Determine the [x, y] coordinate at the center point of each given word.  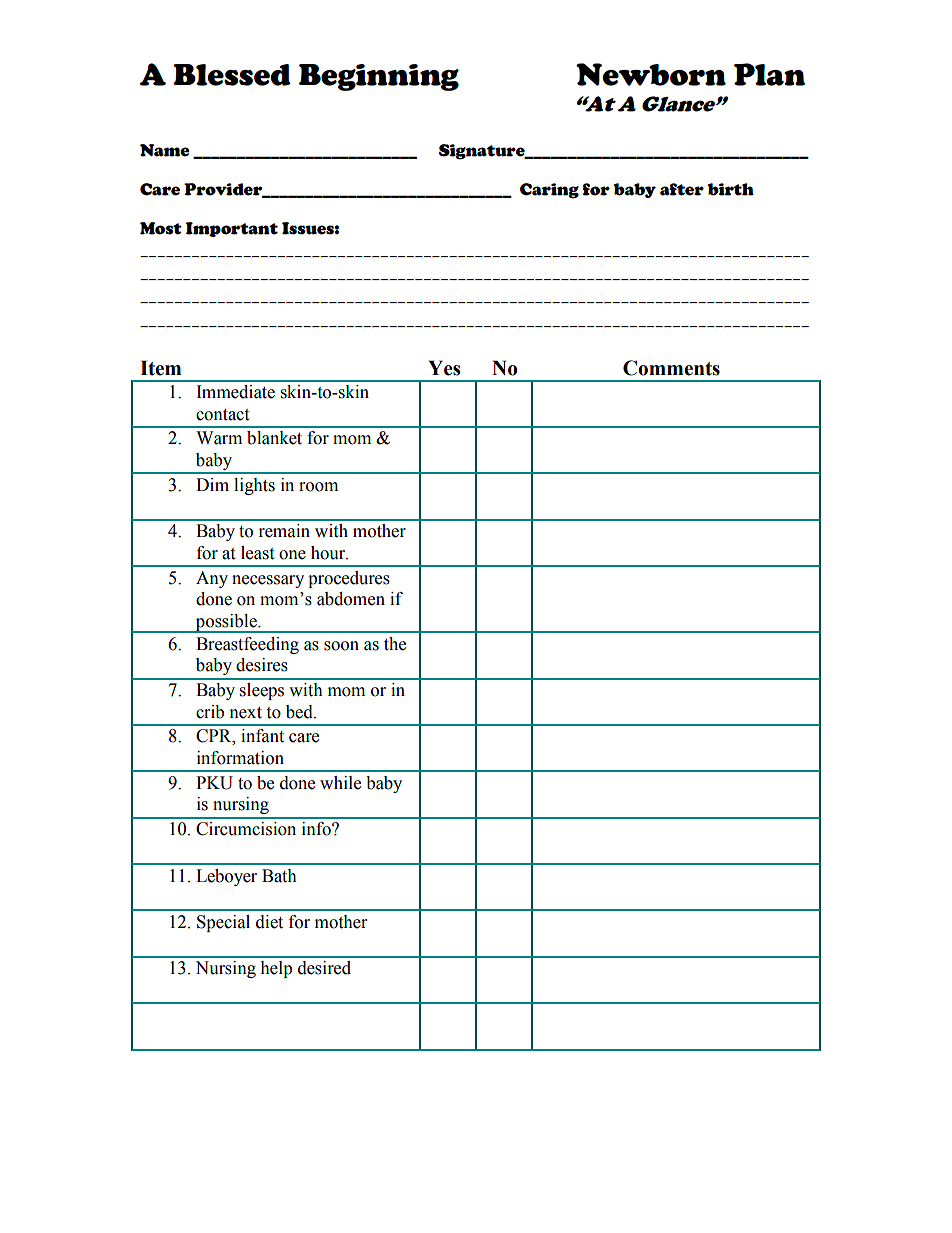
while [340, 783]
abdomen [351, 599]
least [257, 553]
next [246, 713]
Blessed [232, 75]
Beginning [379, 77]
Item [160, 368]
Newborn [651, 74]
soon [341, 646]
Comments [671, 368]
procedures [349, 579]
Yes [444, 368]
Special [223, 923]
